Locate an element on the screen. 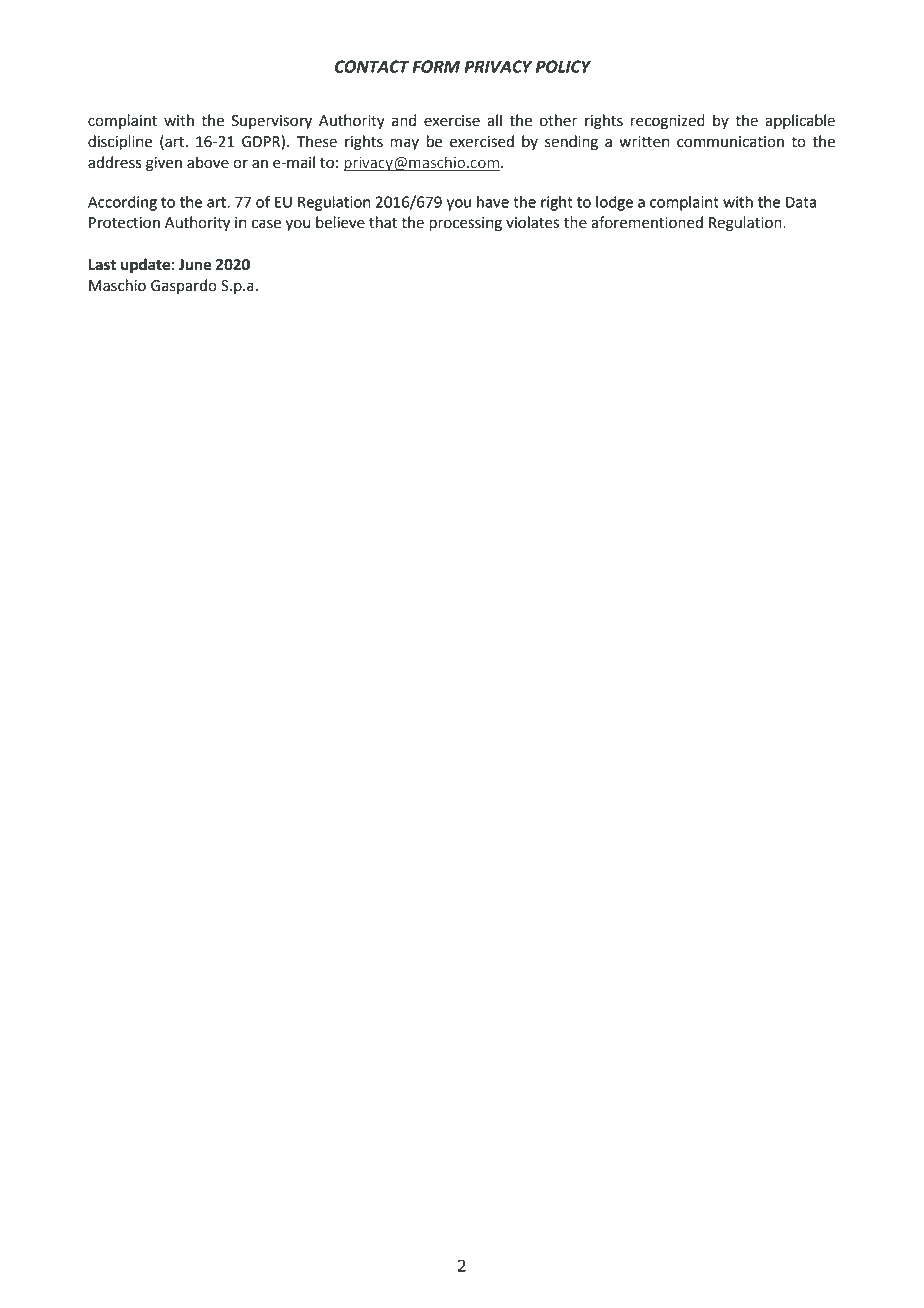 This screenshot has height=1308, width=924. Data is located at coordinates (801, 202).
